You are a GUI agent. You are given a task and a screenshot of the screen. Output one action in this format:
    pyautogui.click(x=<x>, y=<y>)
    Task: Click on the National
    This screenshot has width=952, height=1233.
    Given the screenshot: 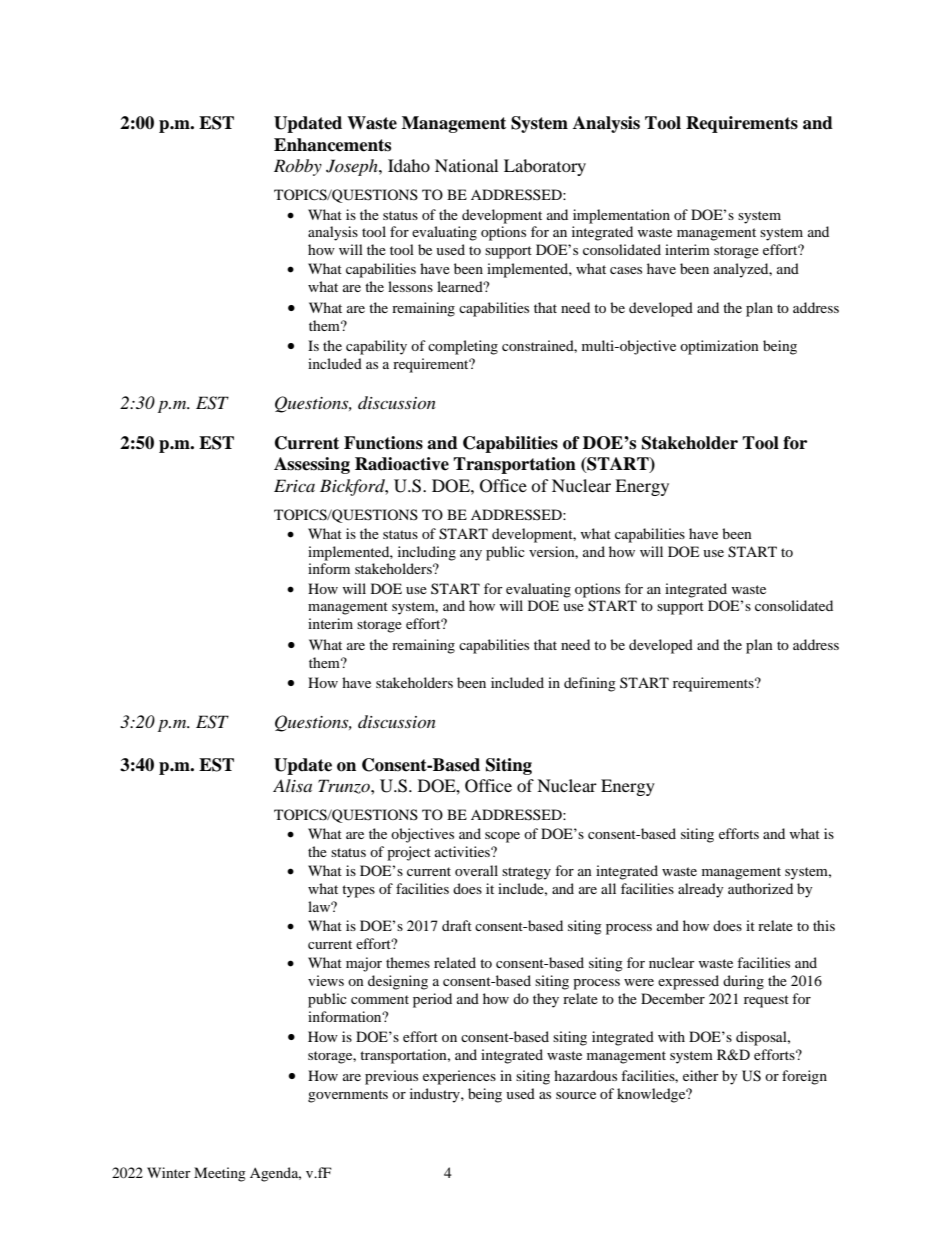 What is the action you would take?
    pyautogui.click(x=466, y=165)
